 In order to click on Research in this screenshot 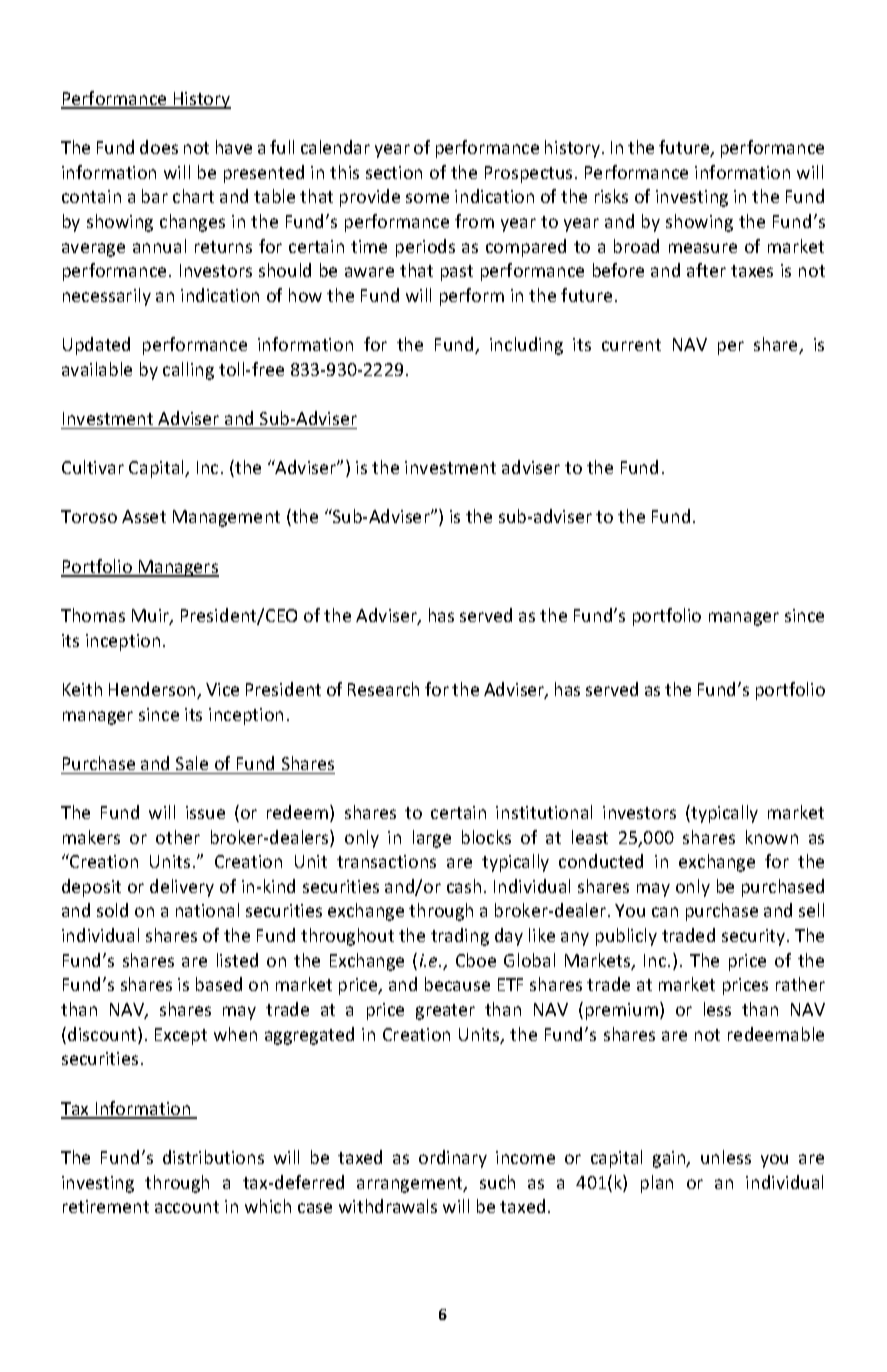, I will do `click(383, 689)`.
